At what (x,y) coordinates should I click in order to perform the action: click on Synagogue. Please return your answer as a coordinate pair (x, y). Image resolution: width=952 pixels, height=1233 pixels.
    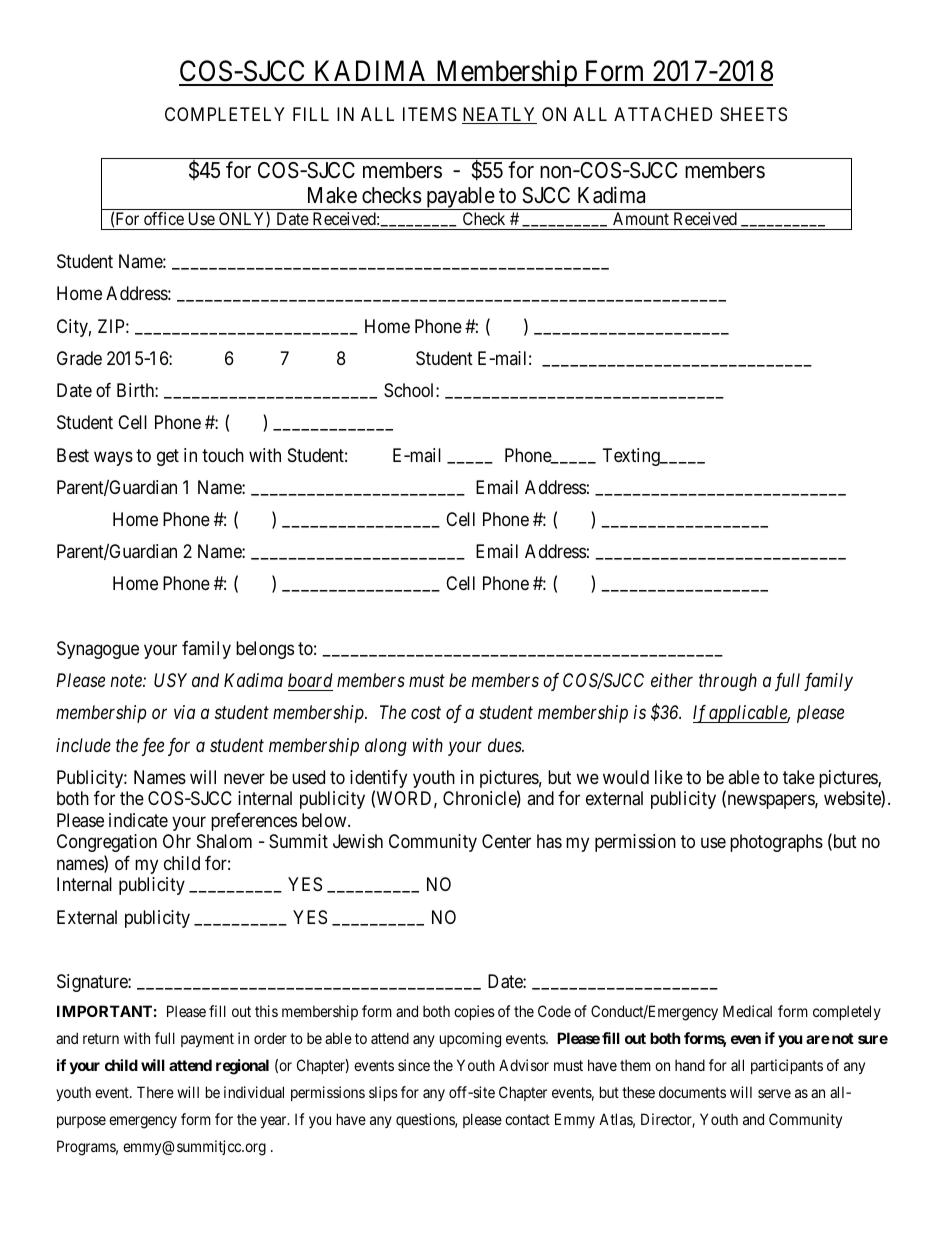
    Looking at the image, I should click on (98, 650).
